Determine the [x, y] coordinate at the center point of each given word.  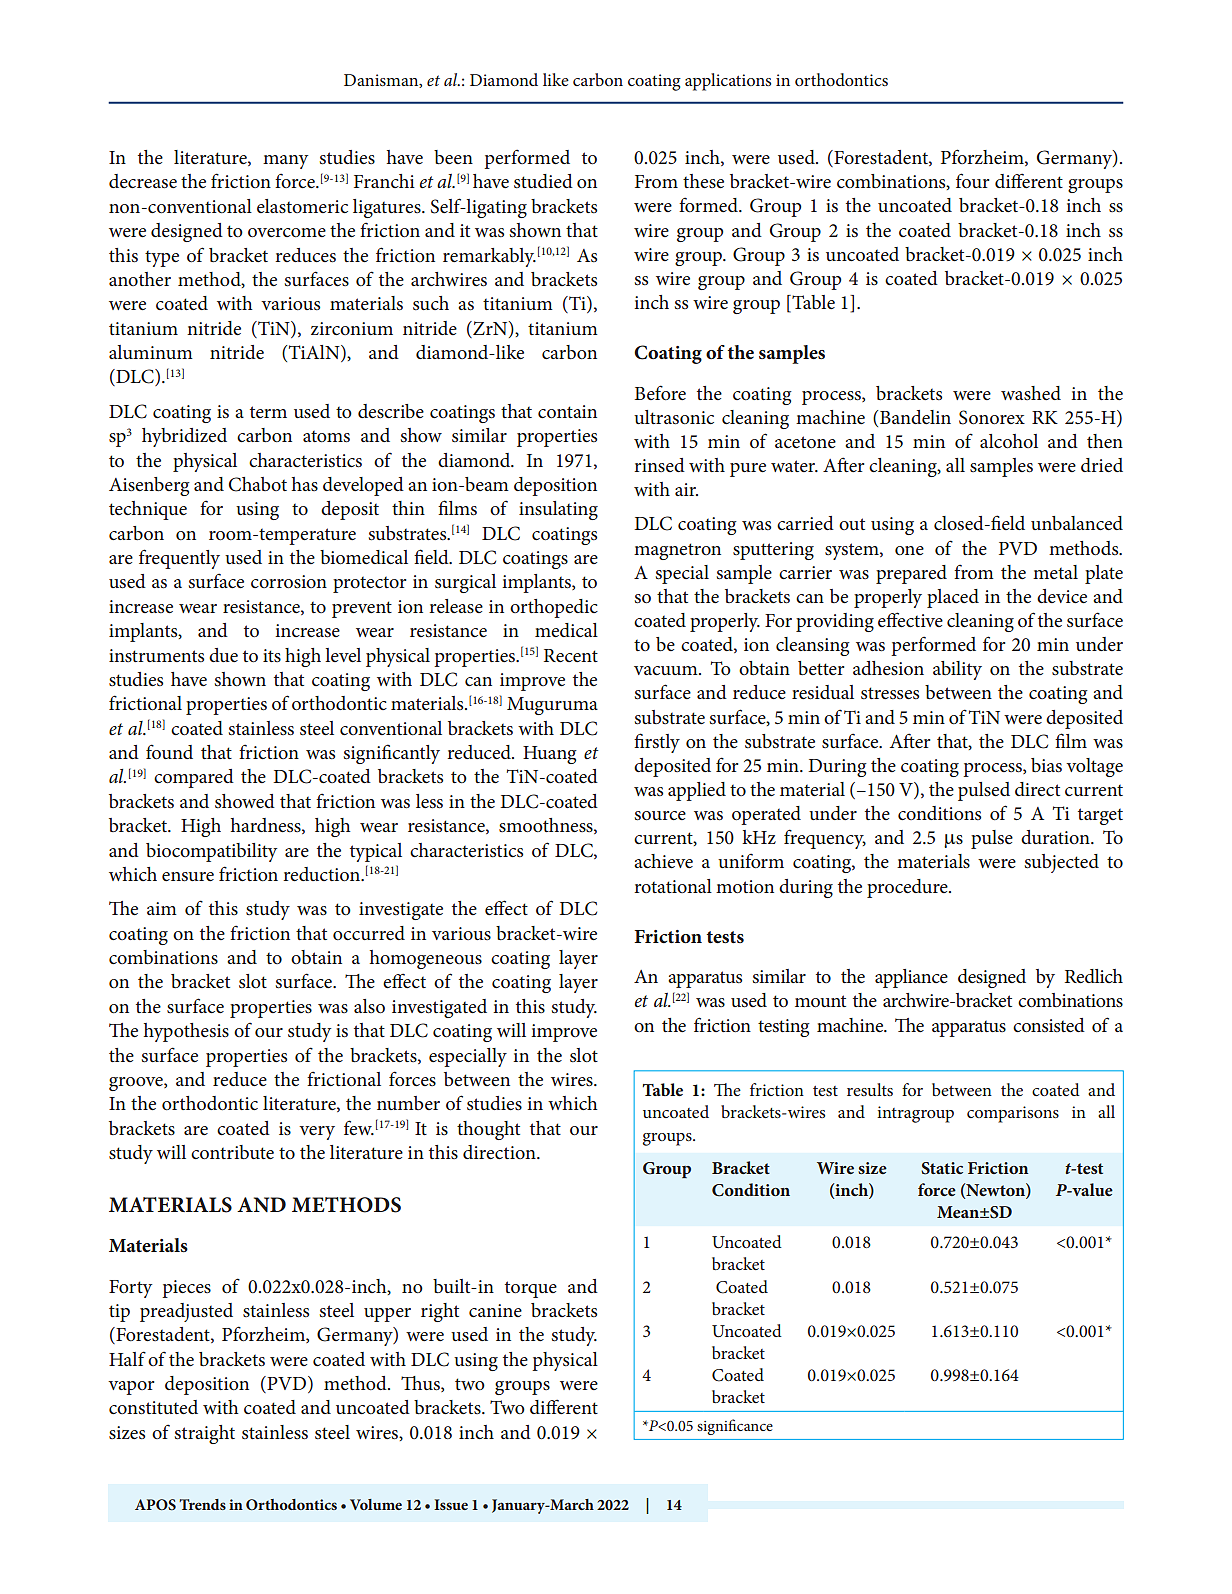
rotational [673, 886]
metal [1055, 572]
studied [543, 181]
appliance [911, 978]
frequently [179, 559]
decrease [143, 181]
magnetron [677, 551]
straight [205, 1434]
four [972, 180]
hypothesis [186, 1032]
